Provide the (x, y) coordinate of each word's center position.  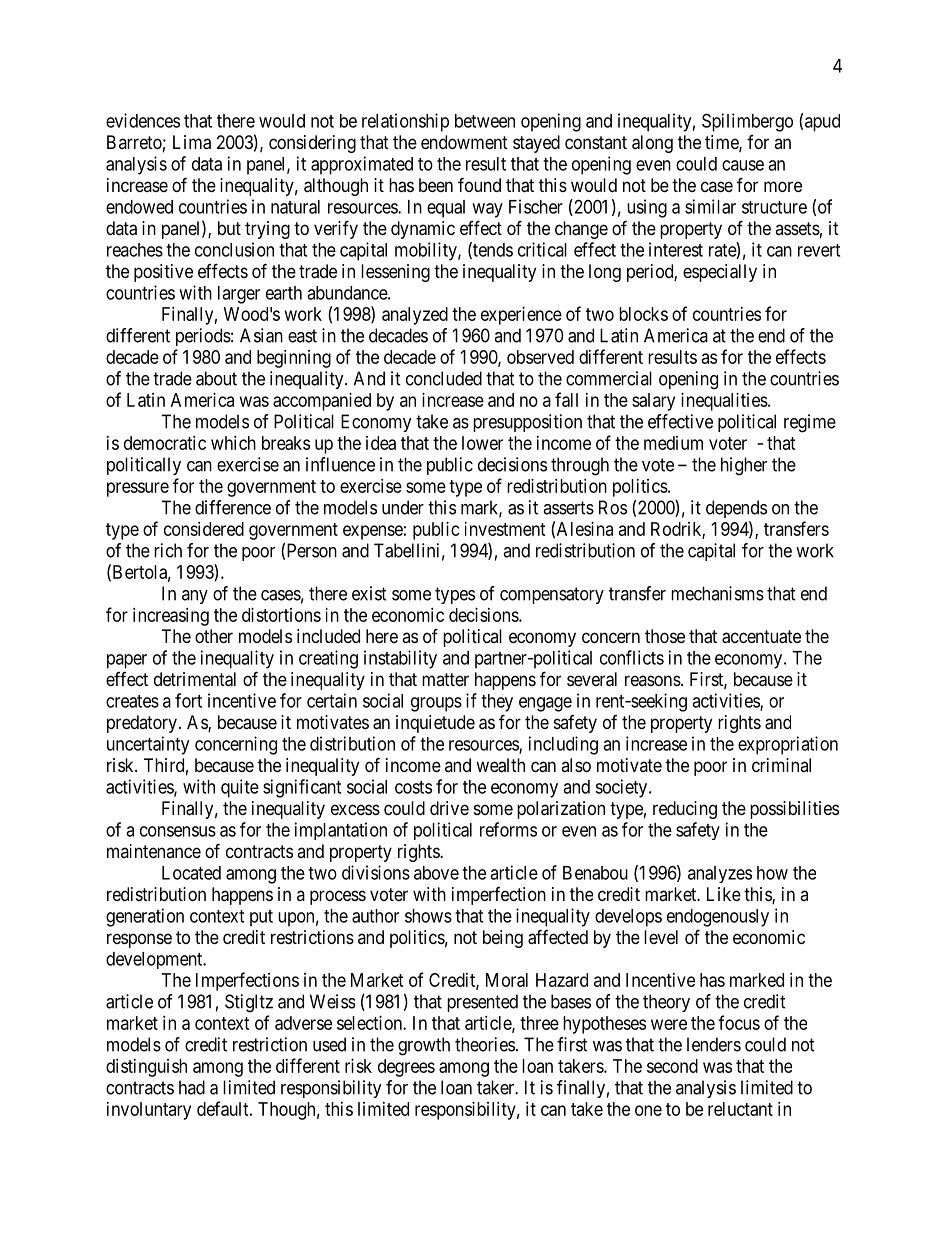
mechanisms (717, 593)
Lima (192, 142)
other (214, 636)
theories (485, 1044)
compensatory (552, 595)
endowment (464, 142)
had (192, 1087)
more (783, 186)
